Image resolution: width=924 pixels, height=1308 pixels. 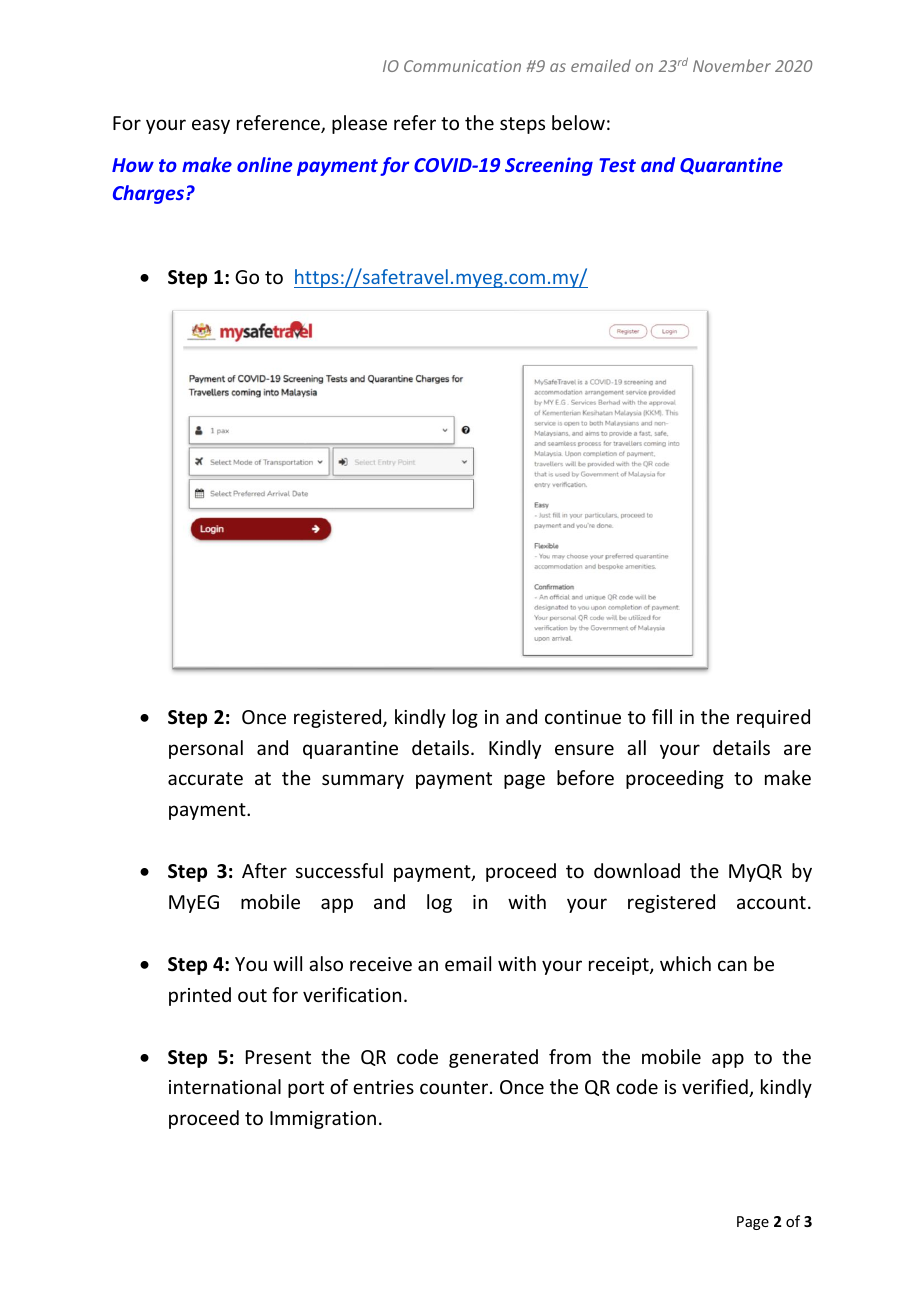 What do you see at coordinates (462, 66) in the image?
I see `Communication` at bounding box center [462, 66].
